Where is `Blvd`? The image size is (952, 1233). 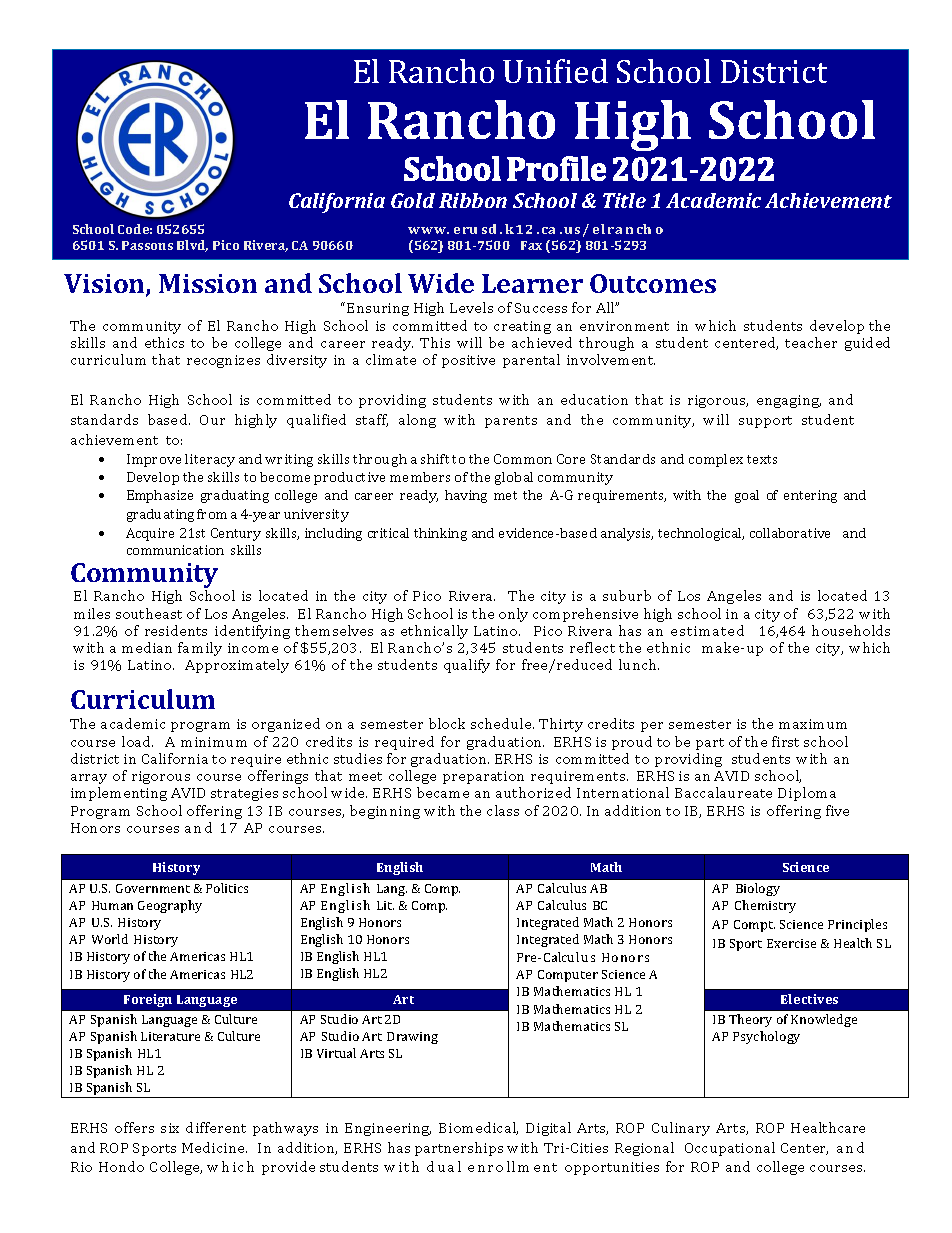
Blvd is located at coordinates (192, 246).
